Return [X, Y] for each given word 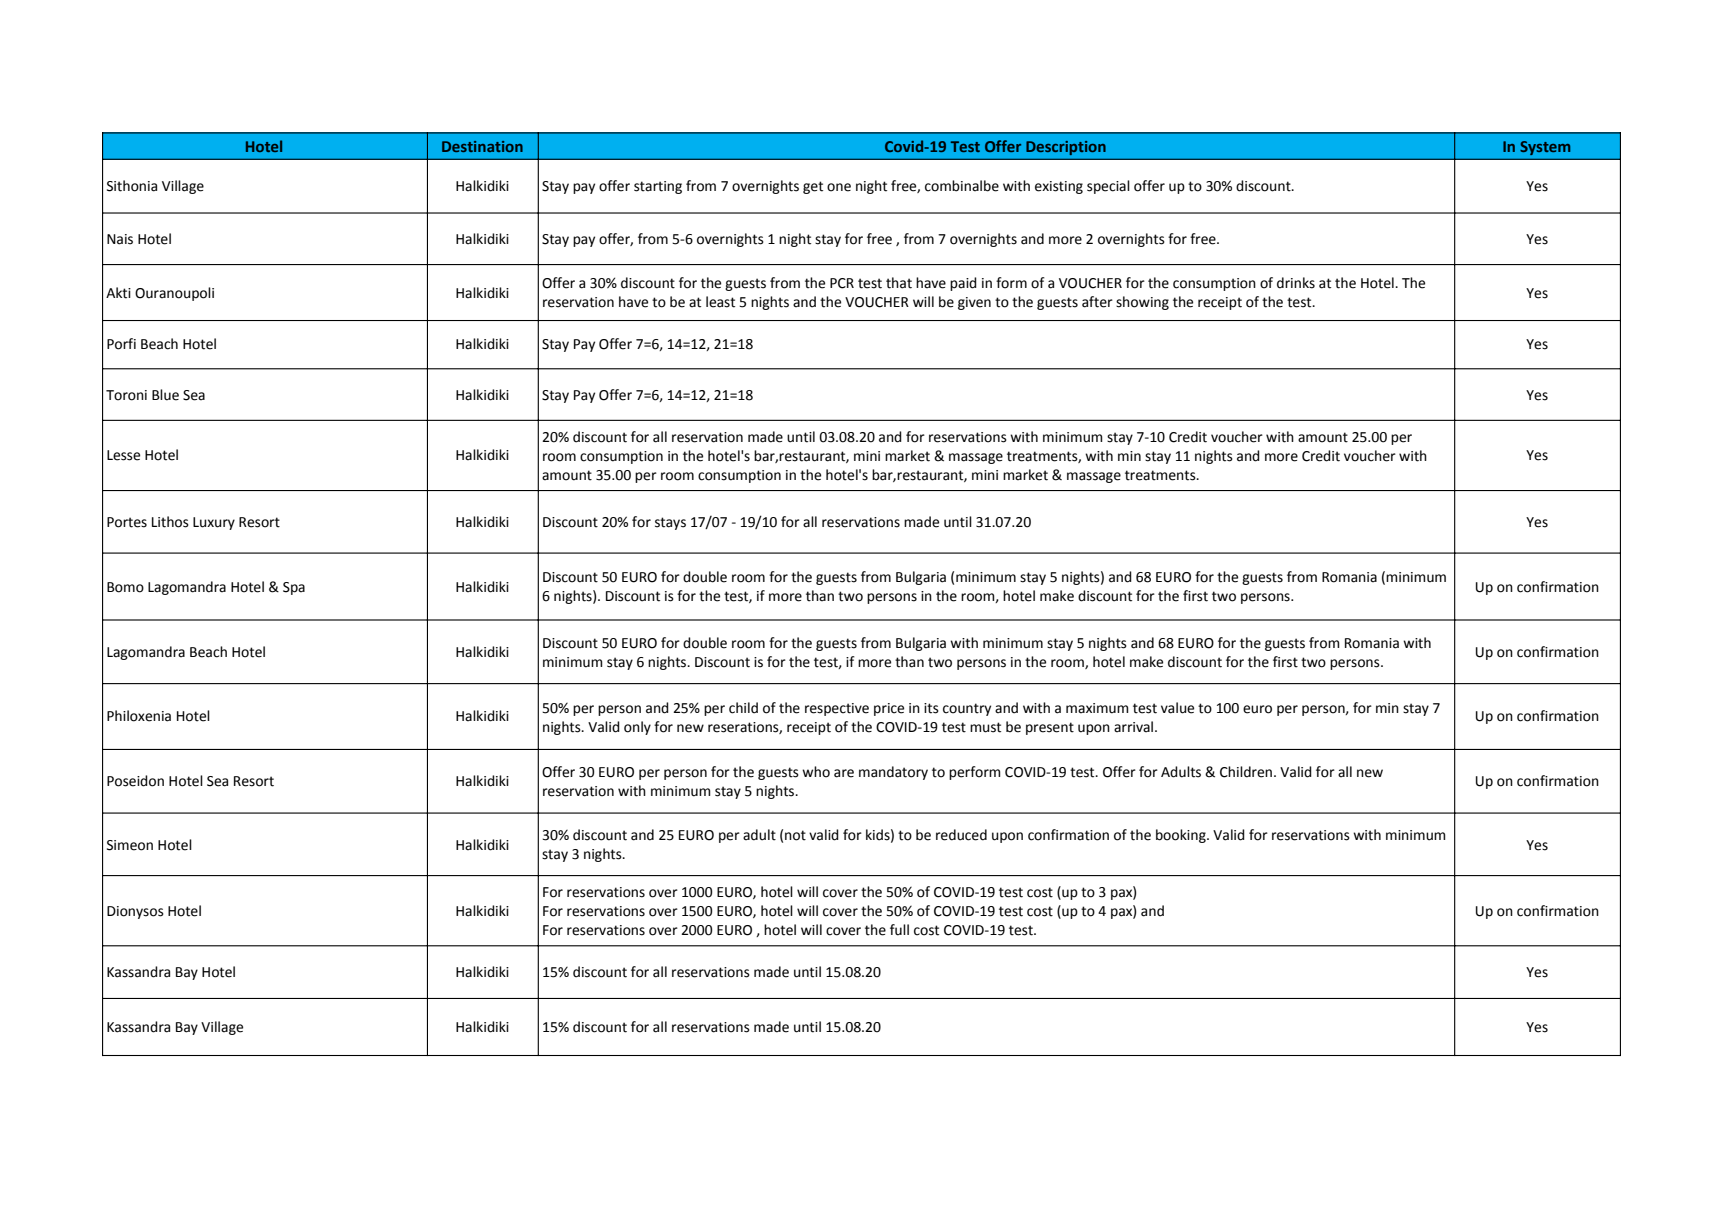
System [1545, 148]
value [1177, 708]
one [839, 187]
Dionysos [135, 912]
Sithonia [132, 186]
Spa [294, 588]
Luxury [214, 523]
